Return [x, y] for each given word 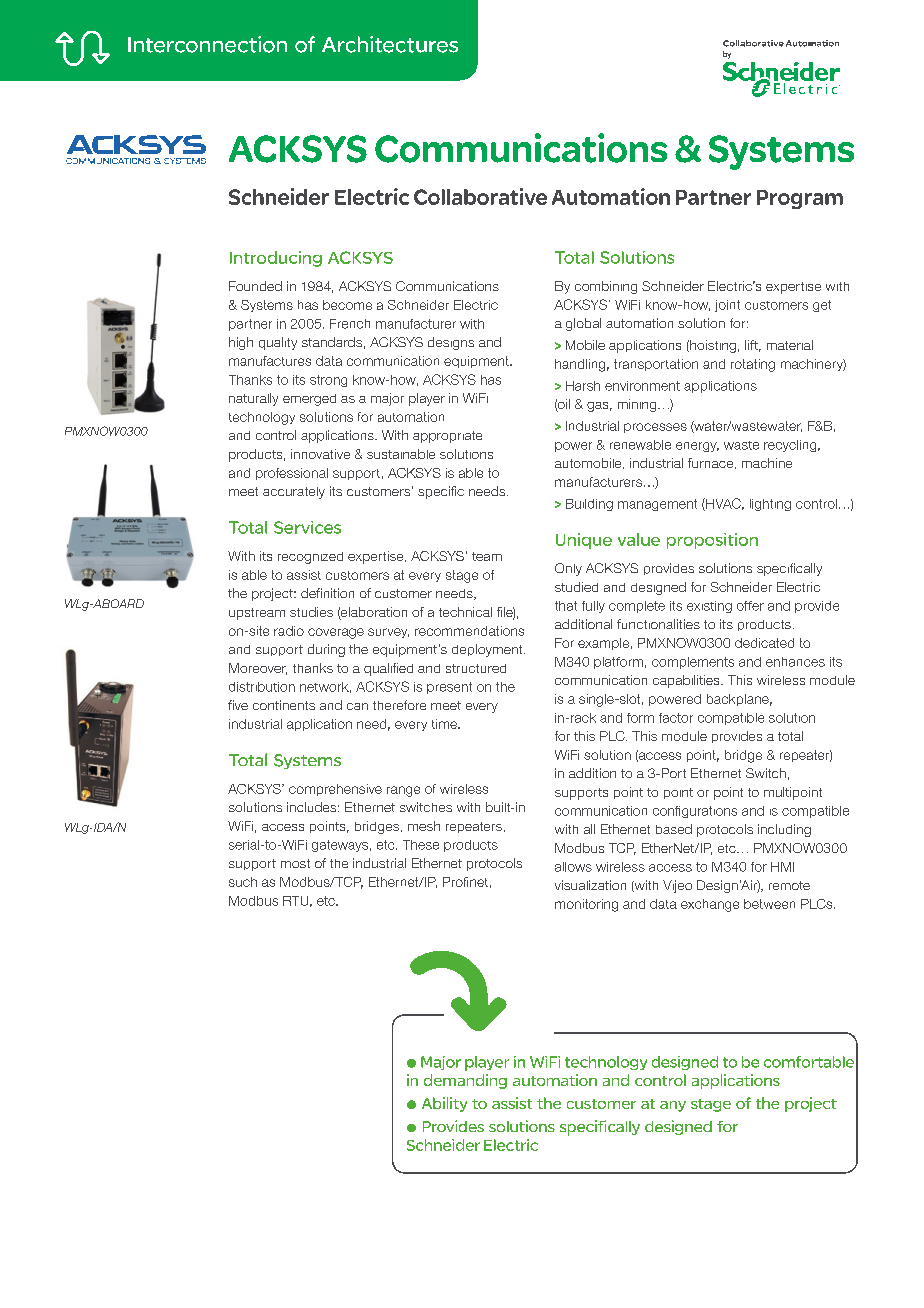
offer [750, 606]
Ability [444, 1104]
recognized [310, 558]
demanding [465, 1081]
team [487, 556]
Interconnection [207, 44]
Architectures [390, 44]
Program [800, 199]
